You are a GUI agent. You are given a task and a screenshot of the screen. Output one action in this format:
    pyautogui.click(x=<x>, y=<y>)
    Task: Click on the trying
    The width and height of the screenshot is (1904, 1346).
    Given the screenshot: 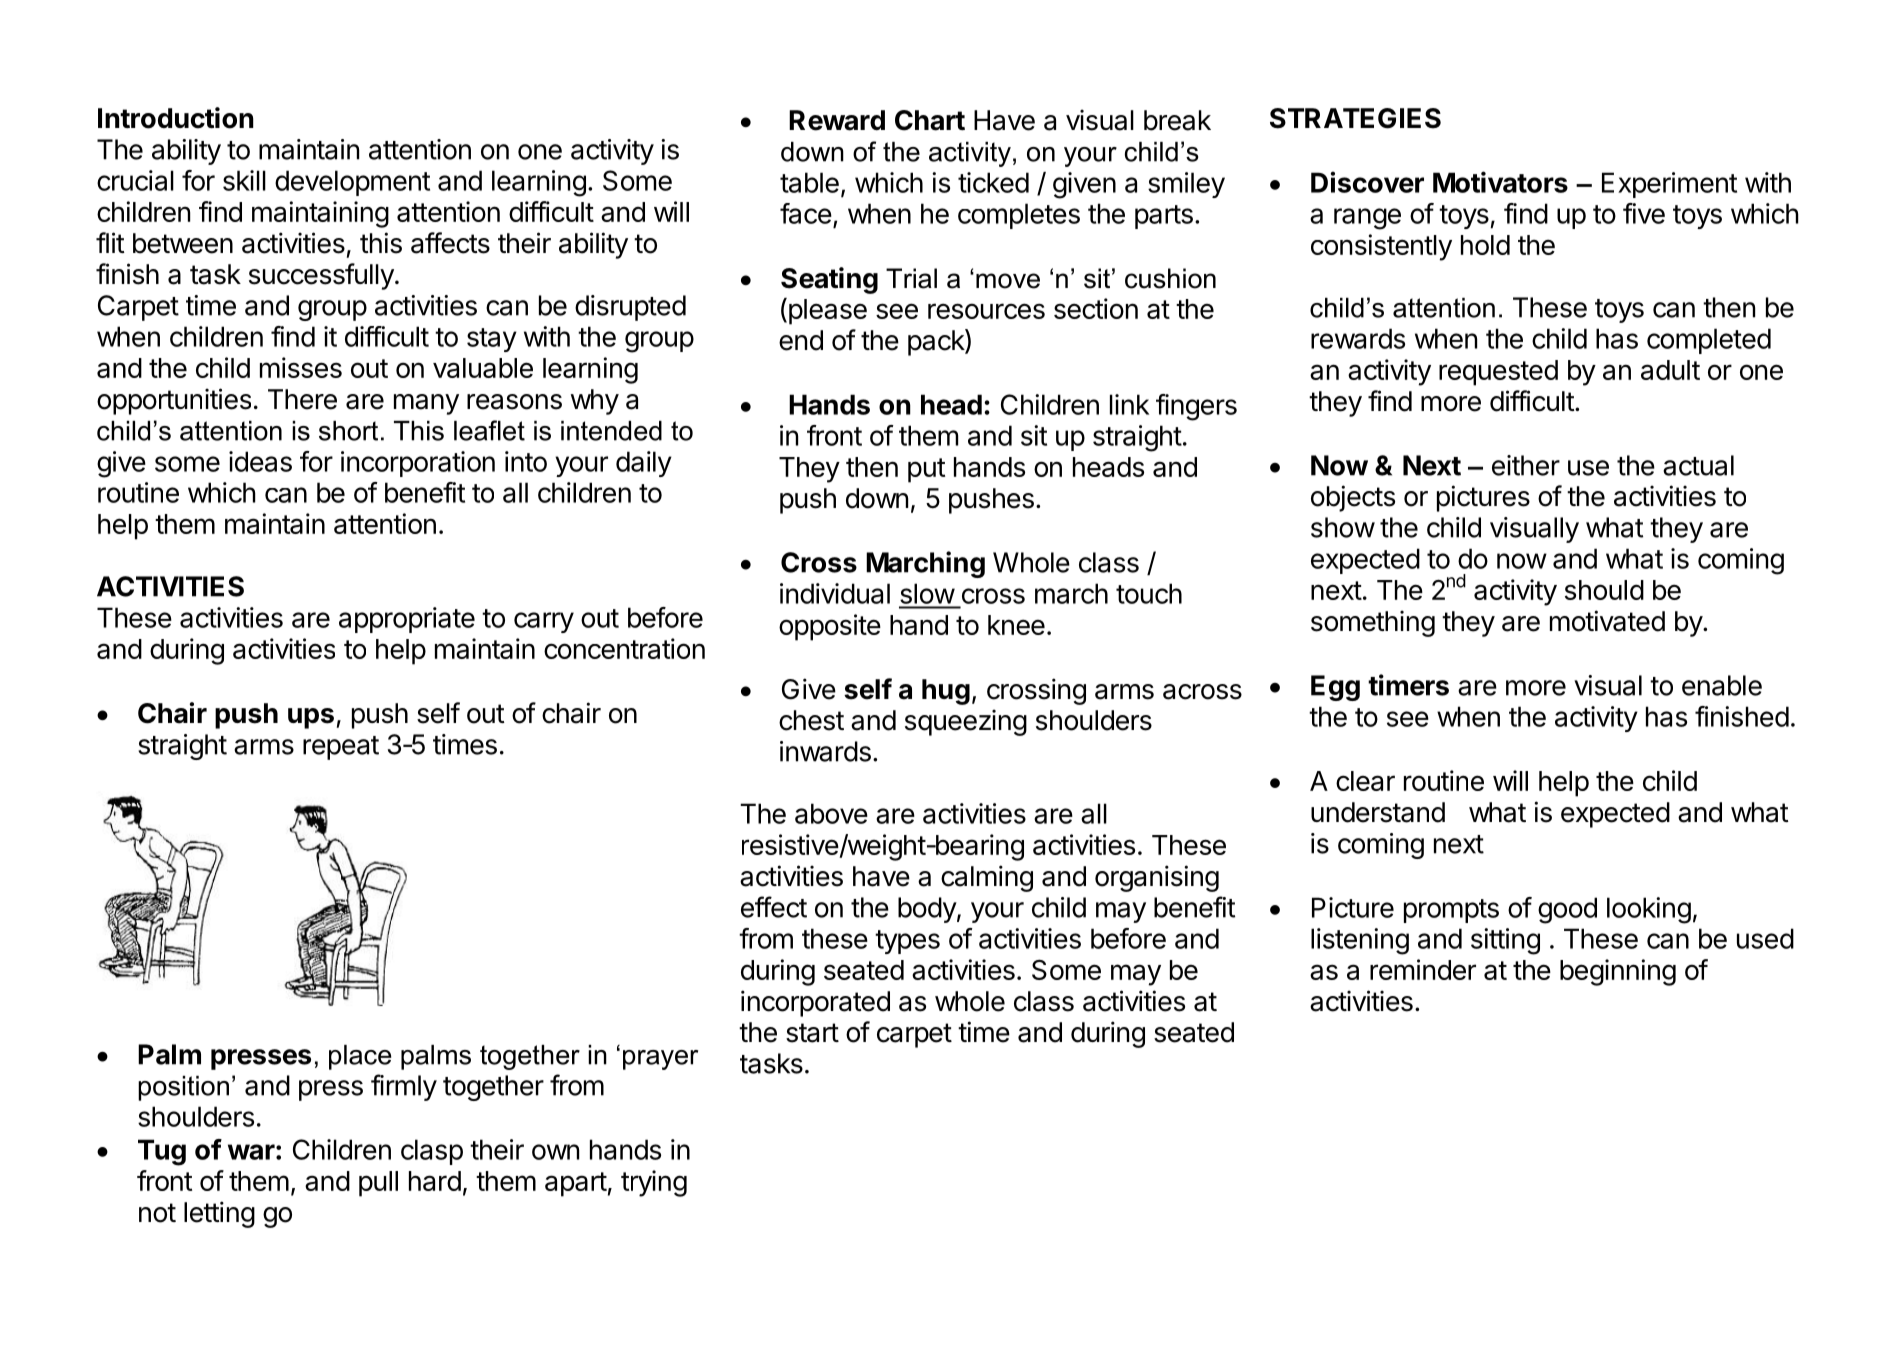 What is the action you would take?
    pyautogui.click(x=654, y=1183)
